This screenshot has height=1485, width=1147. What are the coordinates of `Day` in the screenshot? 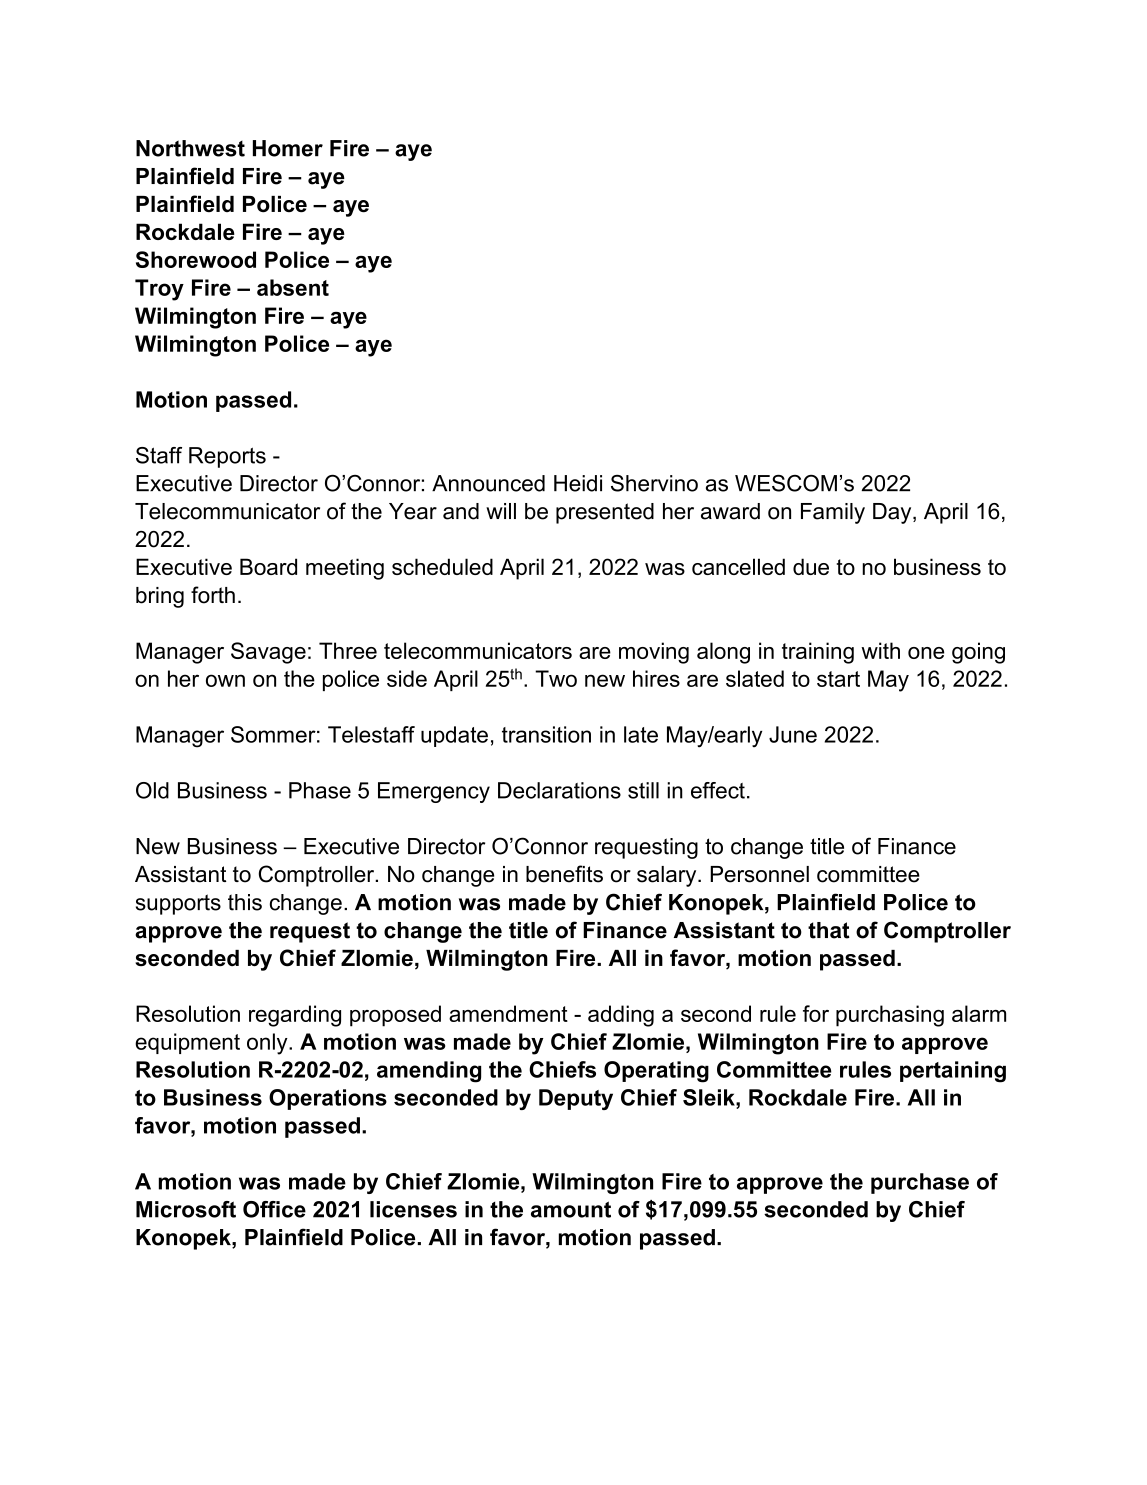 It's located at (893, 513).
